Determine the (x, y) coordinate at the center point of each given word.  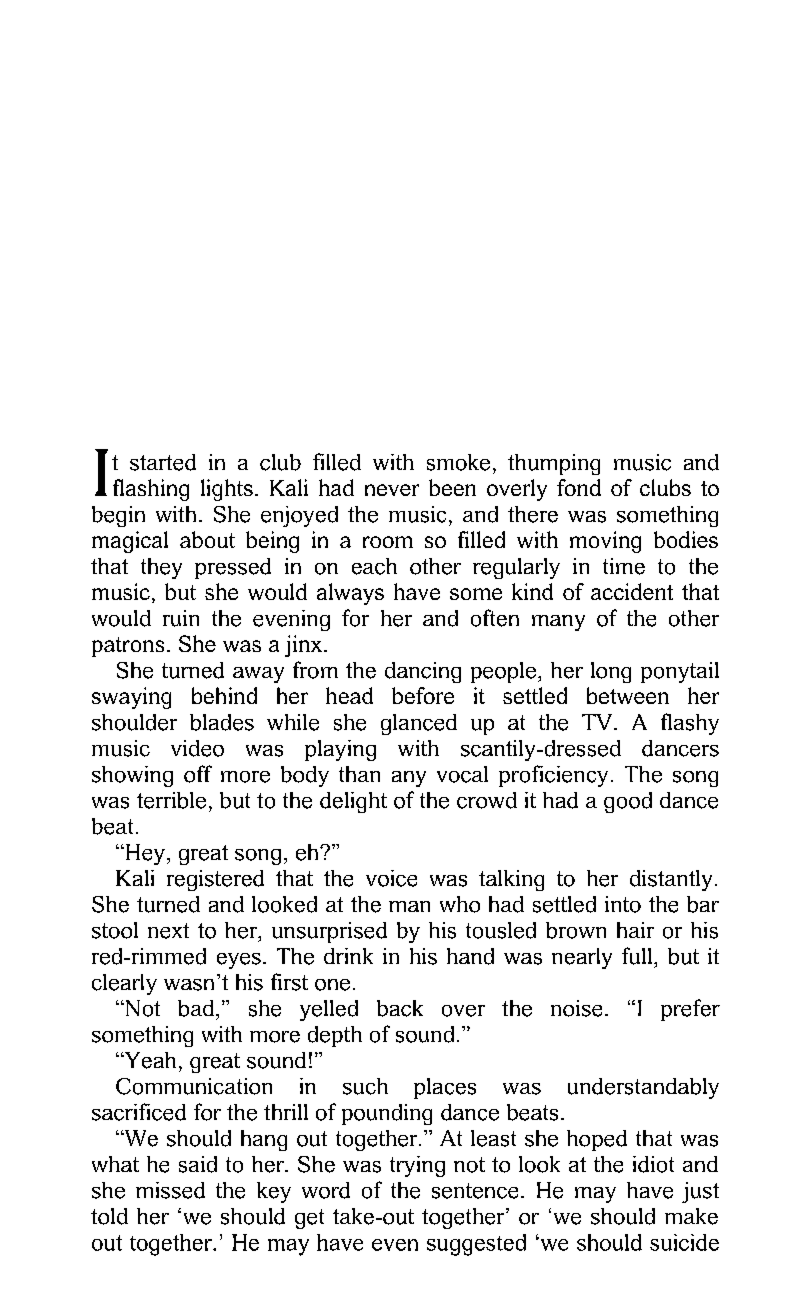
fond (579, 487)
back (400, 1008)
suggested (476, 1245)
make (691, 1216)
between (628, 695)
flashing (151, 490)
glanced (419, 724)
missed (170, 1190)
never (392, 490)
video (197, 748)
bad (196, 1008)
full (637, 956)
